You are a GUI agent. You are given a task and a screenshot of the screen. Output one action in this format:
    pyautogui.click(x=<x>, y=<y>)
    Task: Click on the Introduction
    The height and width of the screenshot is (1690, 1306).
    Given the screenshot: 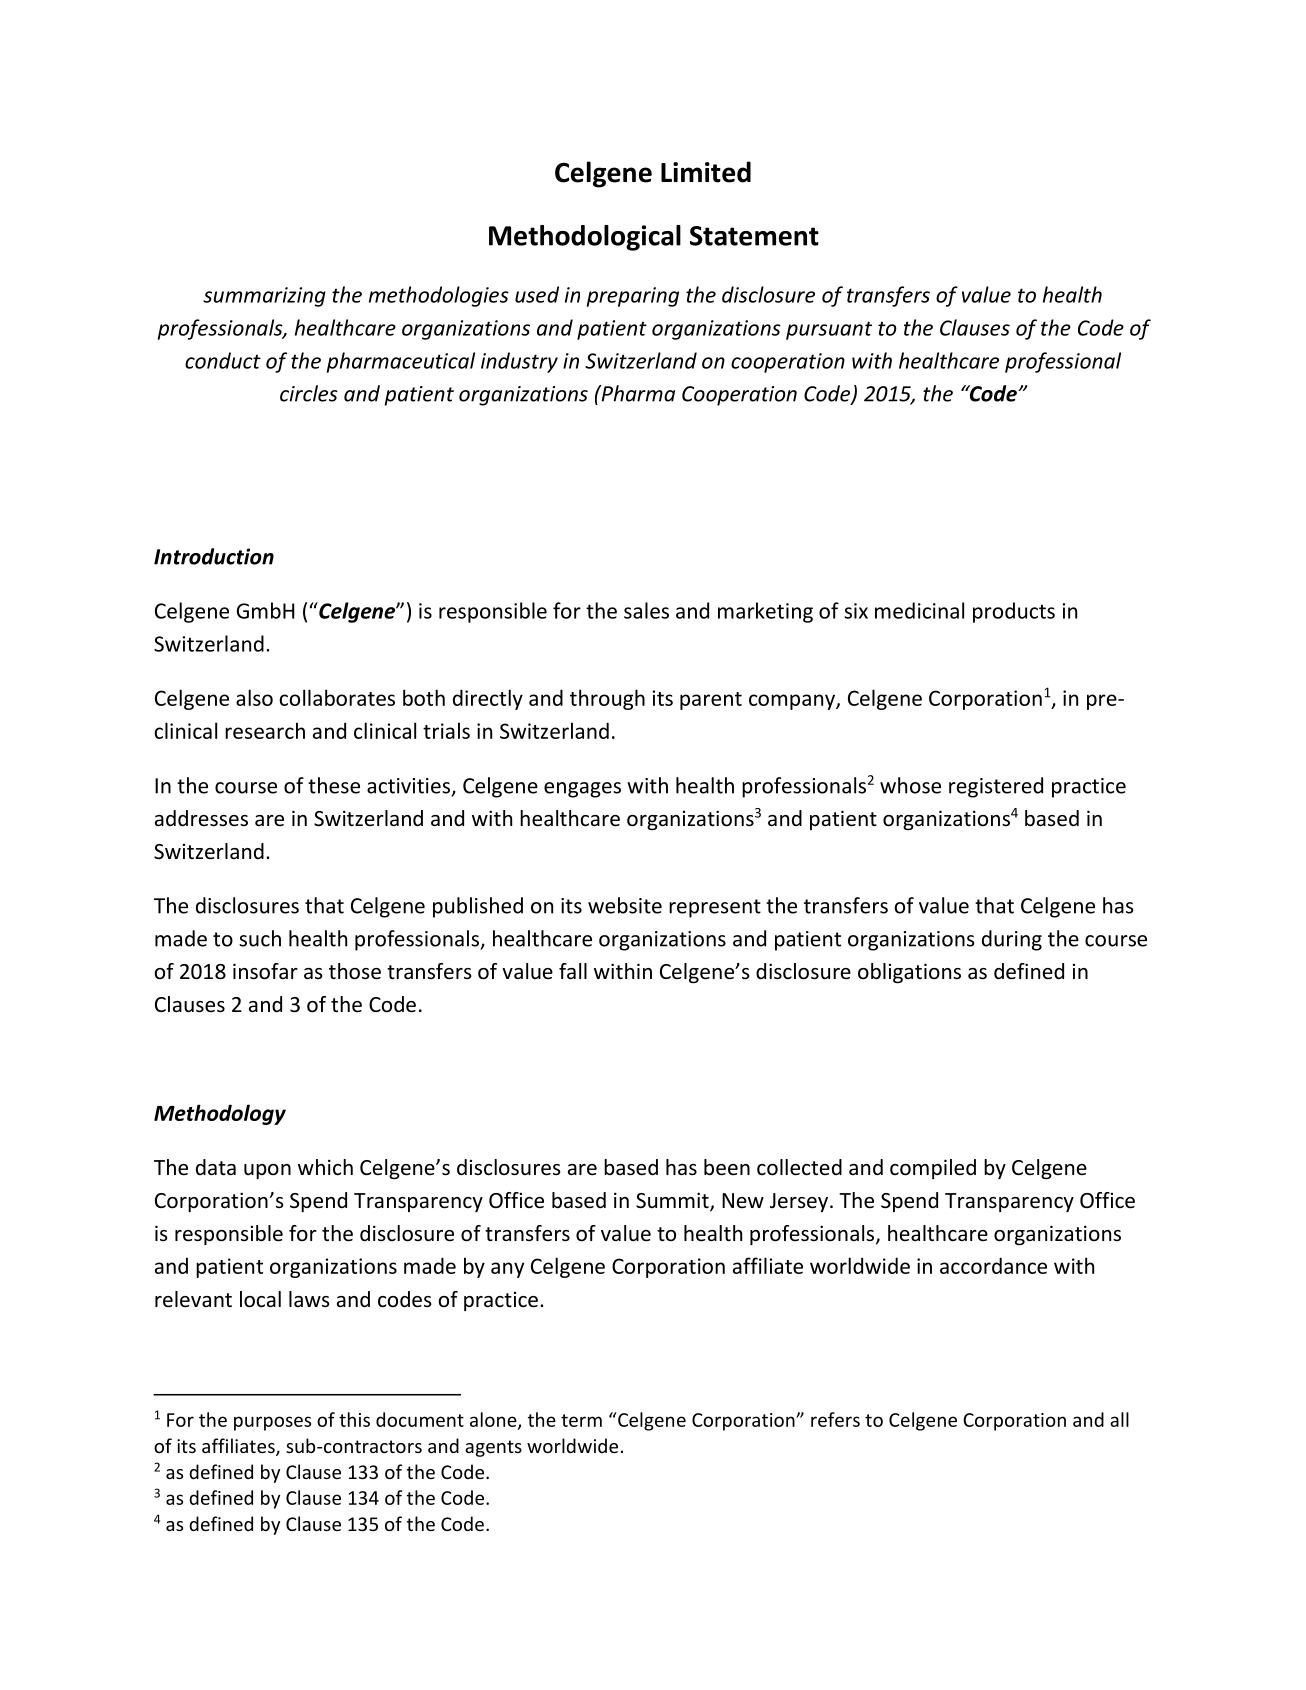 What is the action you would take?
    pyautogui.click(x=214, y=556)
